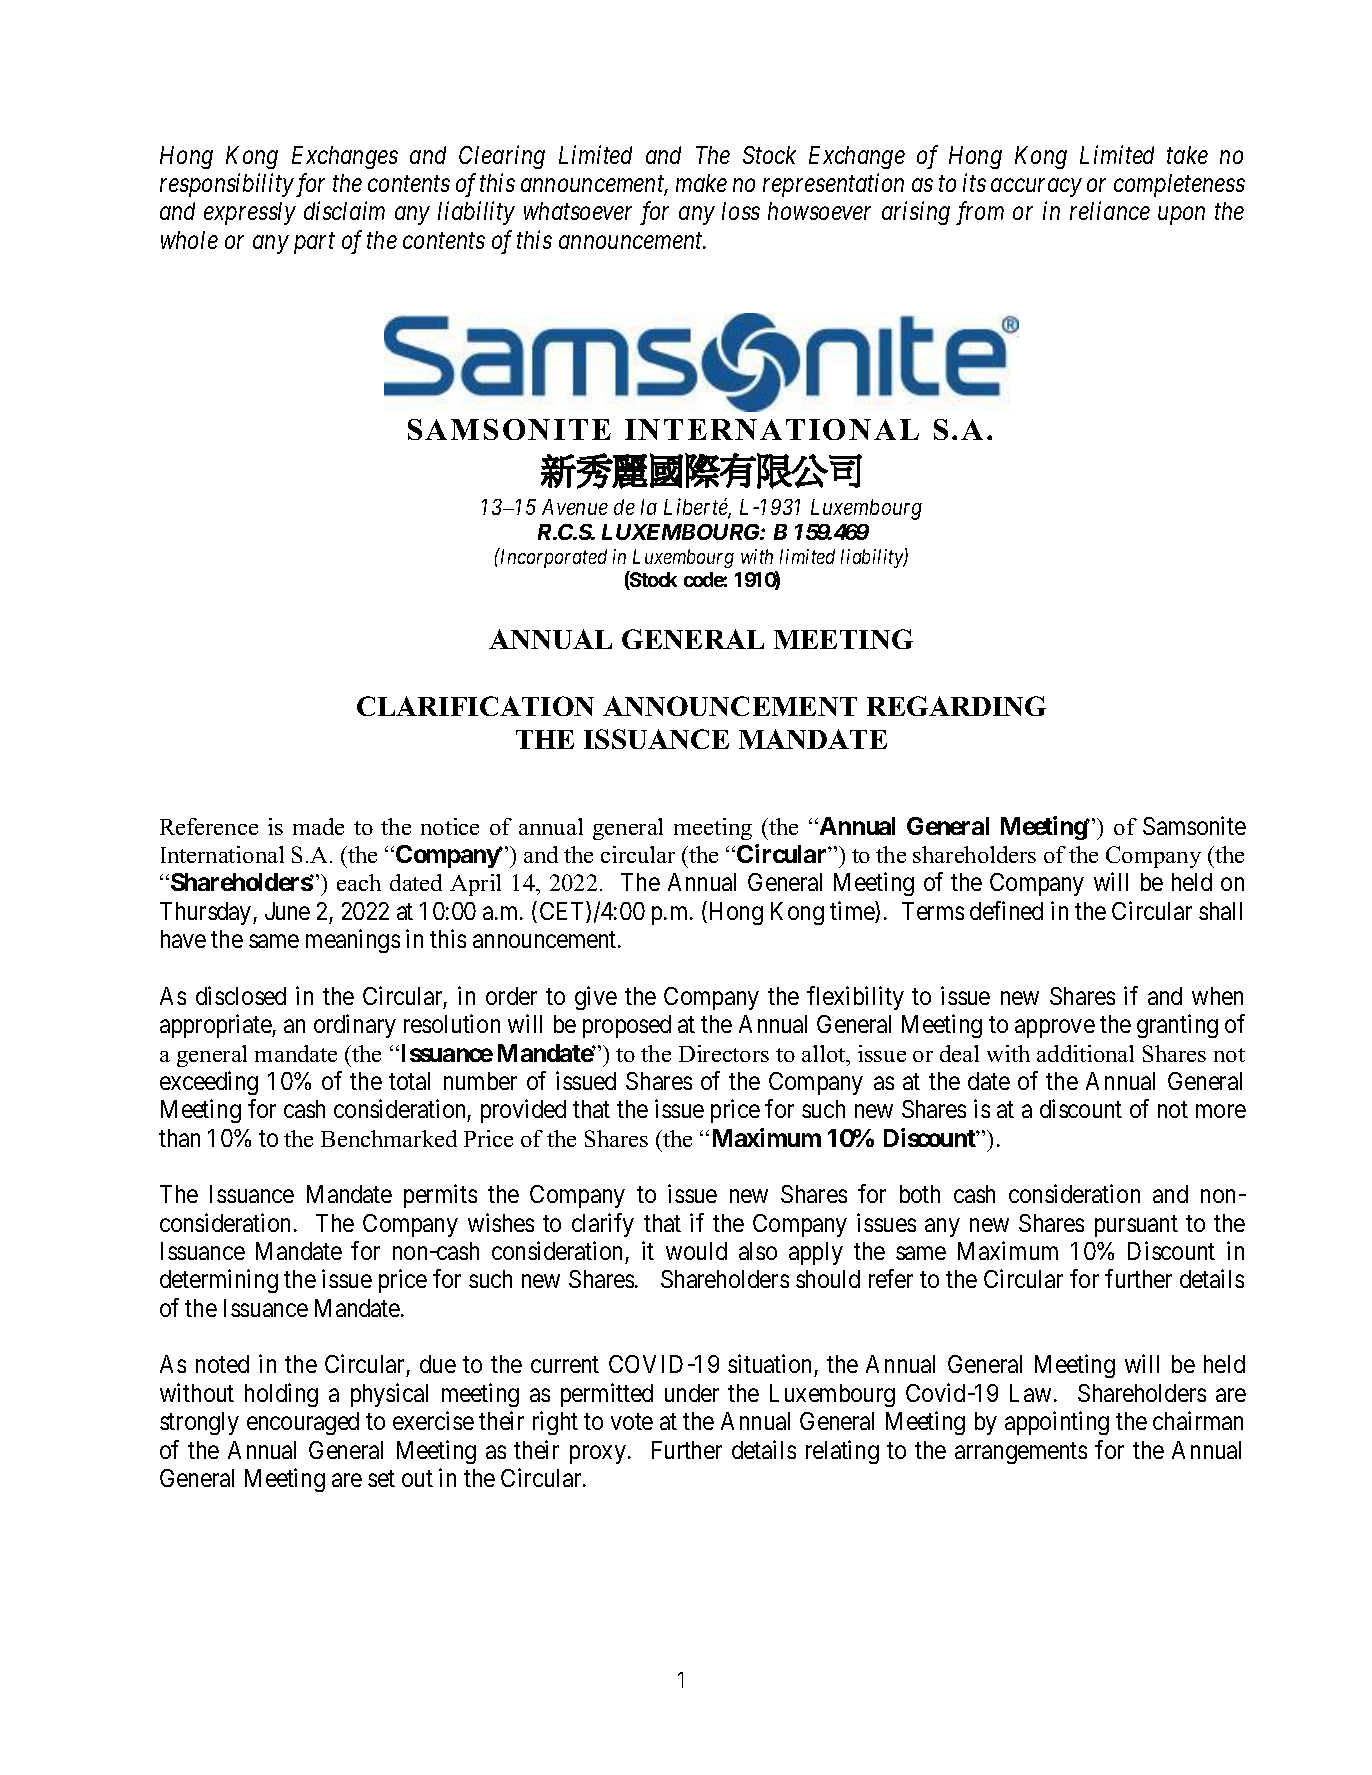 The height and width of the page is (1775, 1372). Describe the element at coordinates (1085, 1053) in the page. I see `additional` at that location.
